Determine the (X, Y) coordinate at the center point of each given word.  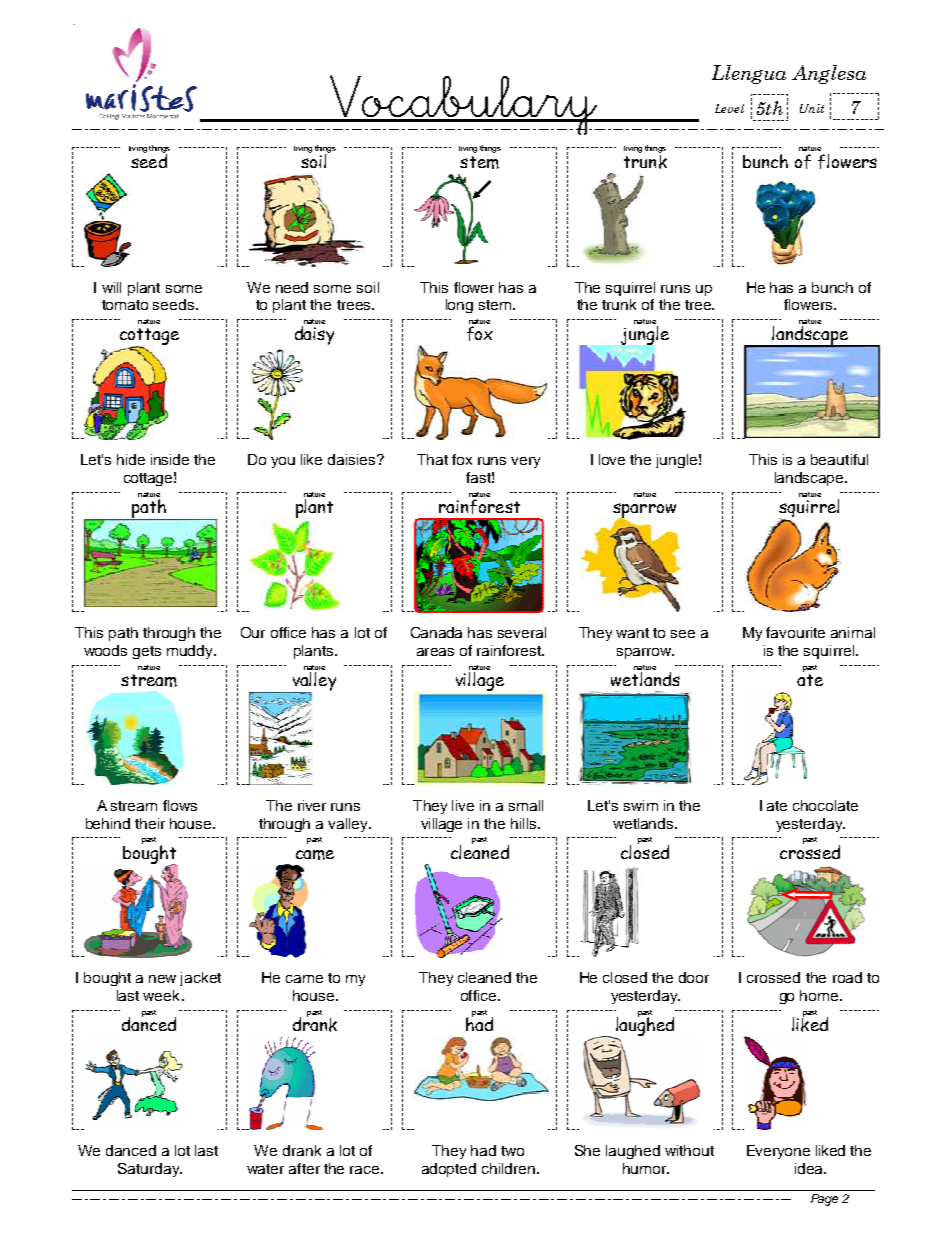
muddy (191, 652)
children (508, 1168)
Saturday (150, 1170)
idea (810, 1168)
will (111, 287)
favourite (795, 632)
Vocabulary (463, 105)
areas (435, 652)
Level (729, 108)
